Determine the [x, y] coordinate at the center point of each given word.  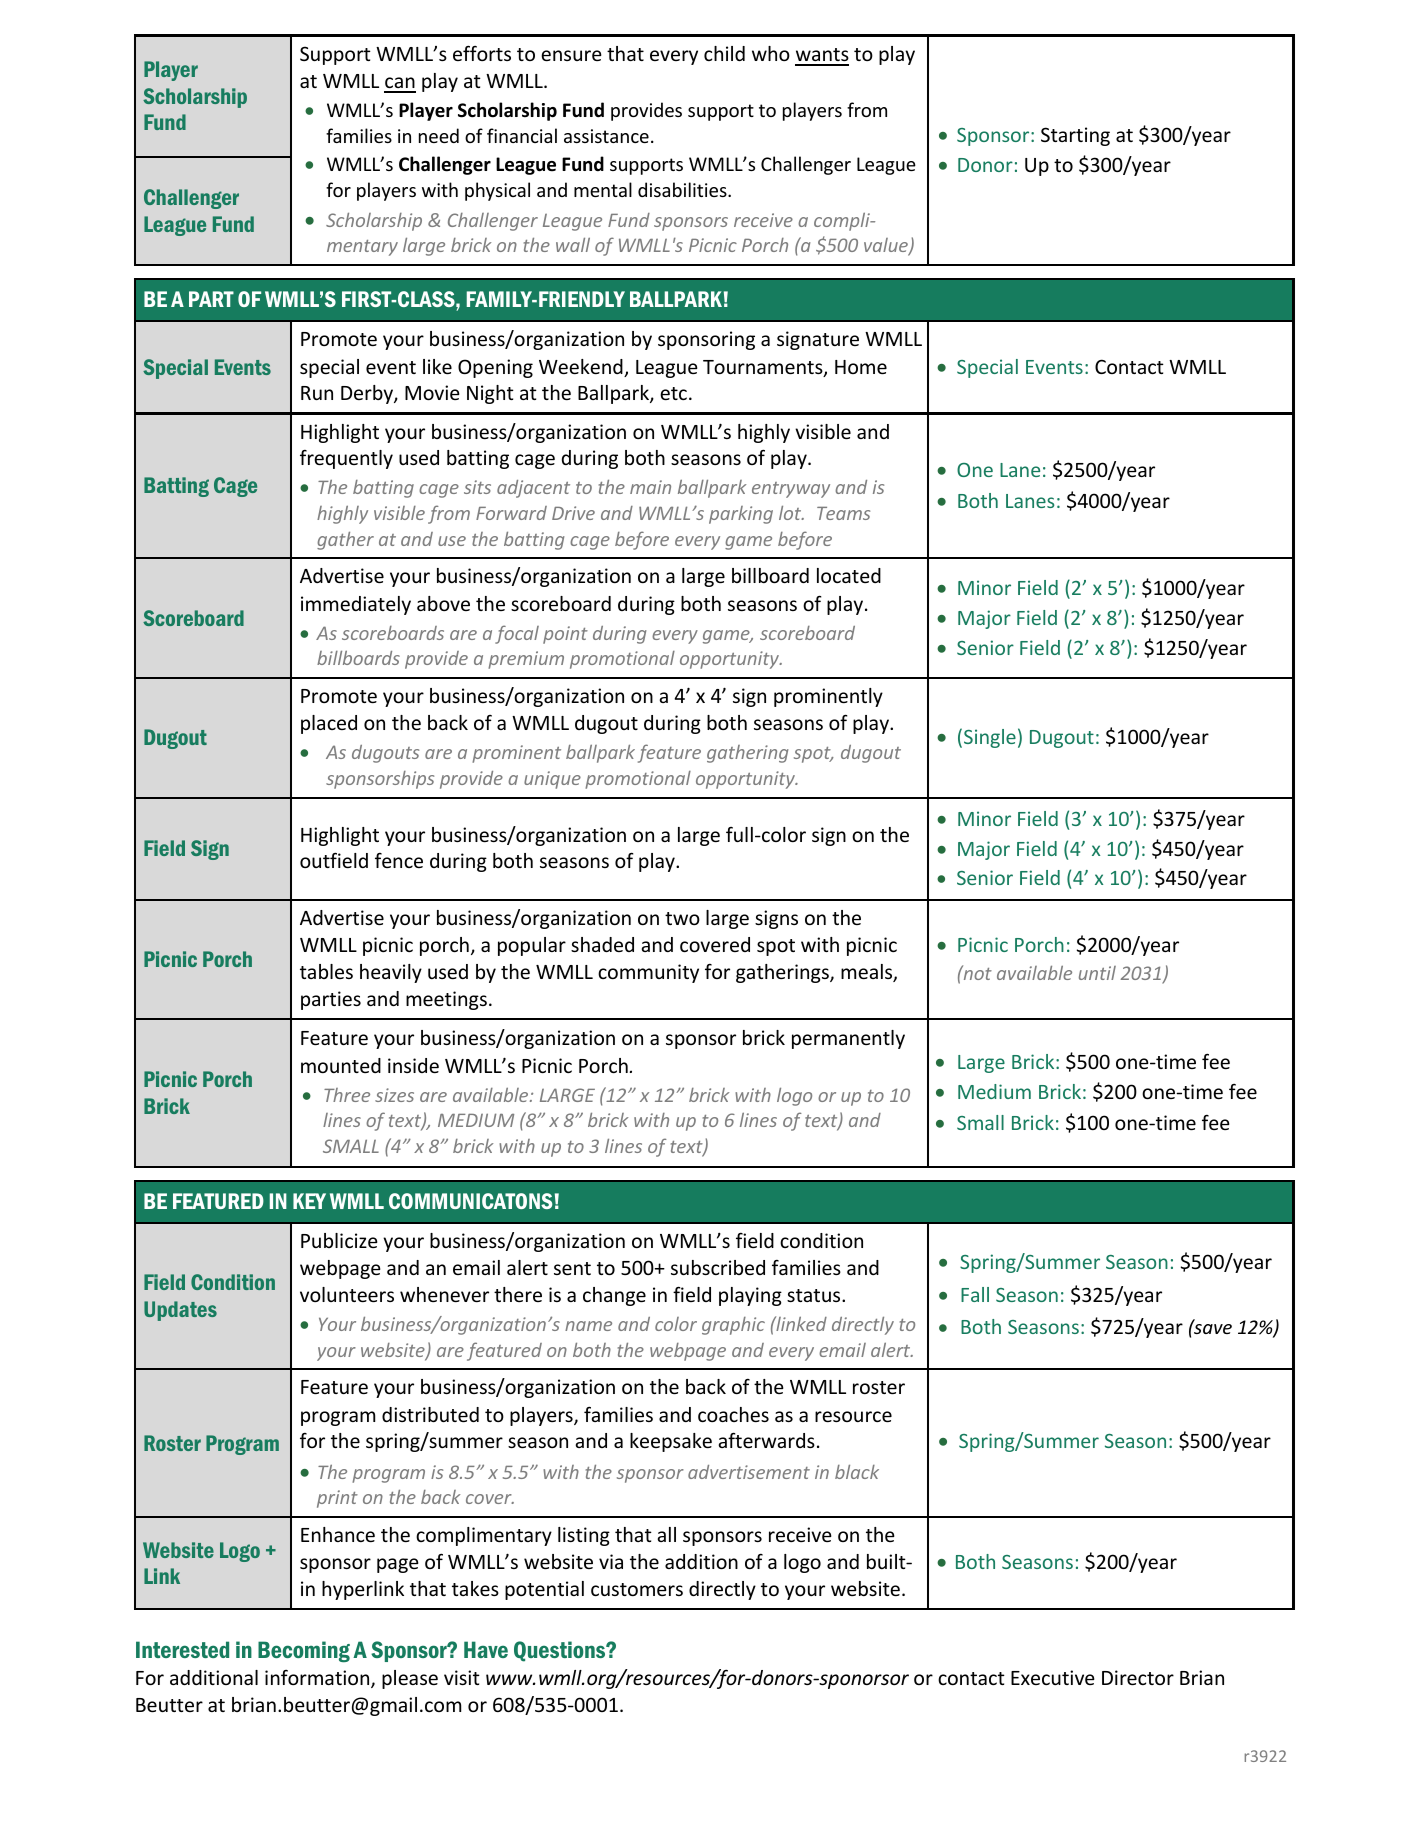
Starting [1075, 136]
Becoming [304, 1651]
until [1097, 973]
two [682, 918]
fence [399, 860]
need [439, 135]
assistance [606, 136]
